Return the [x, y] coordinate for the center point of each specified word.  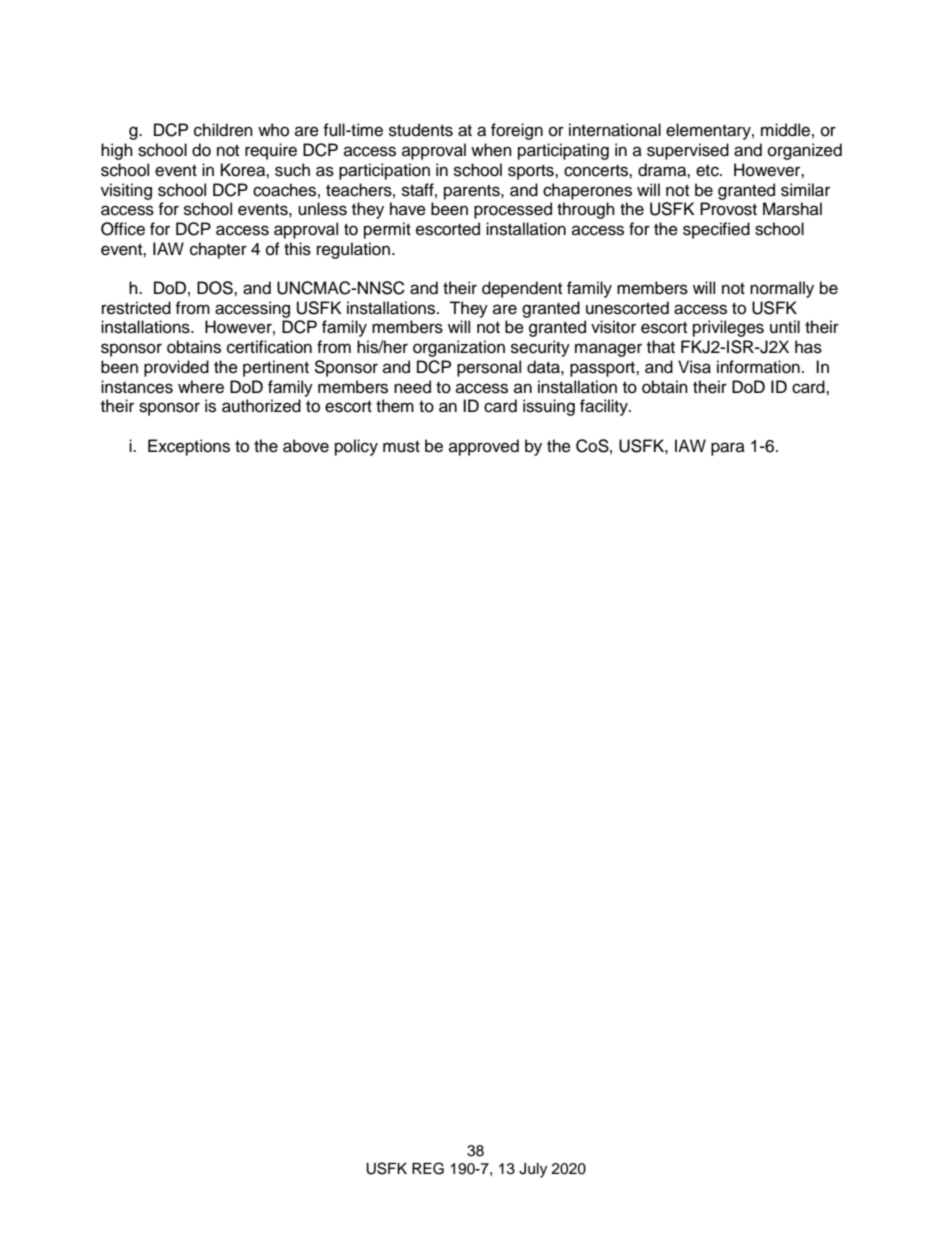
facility [605, 407]
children [223, 130]
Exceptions [189, 447]
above [306, 446]
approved [484, 447]
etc [708, 171]
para [728, 449]
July [533, 1170]
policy [356, 447]
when [491, 150]
